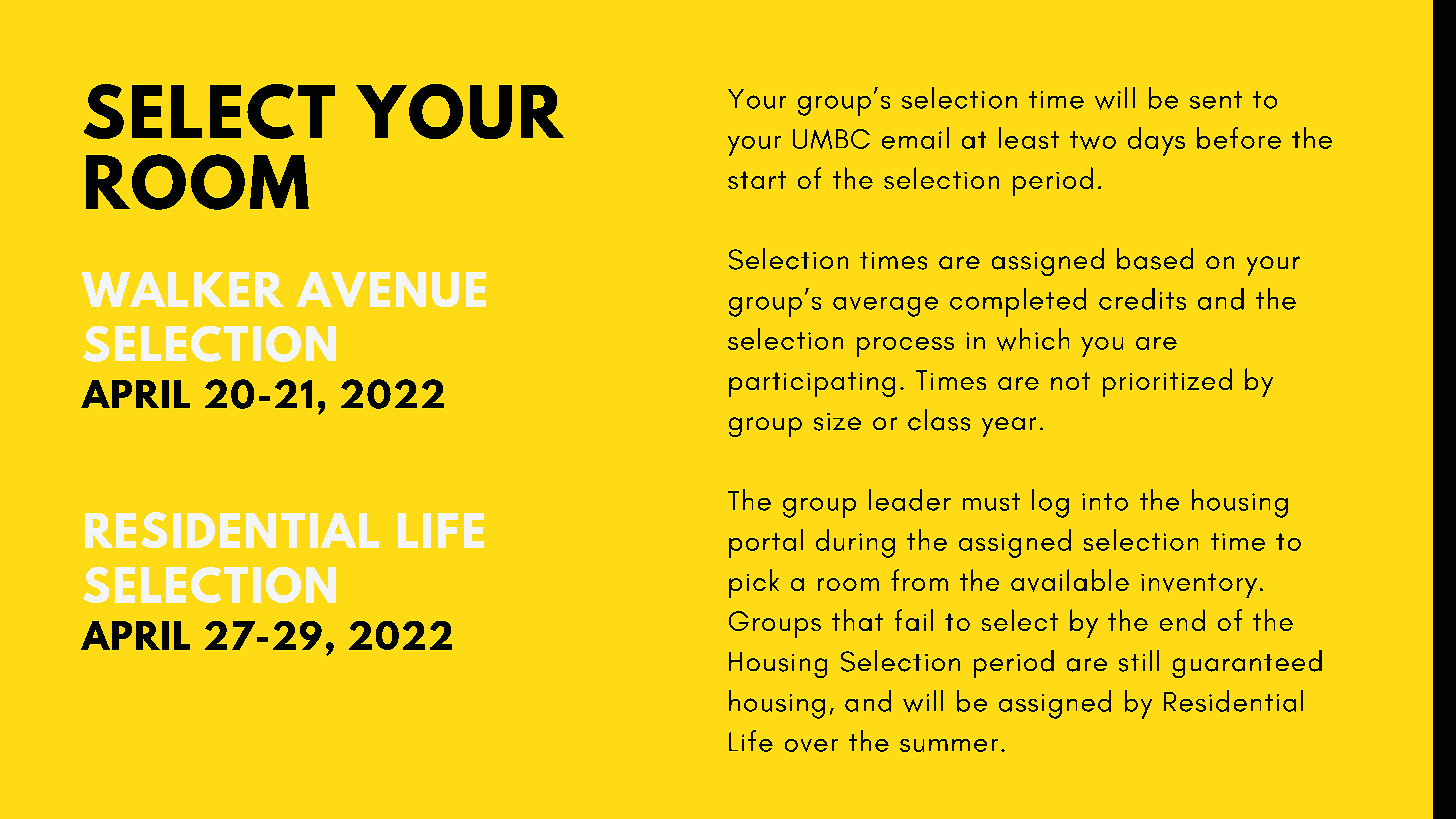 This screenshot has width=1456, height=819. I want to click on over, so click(811, 745).
